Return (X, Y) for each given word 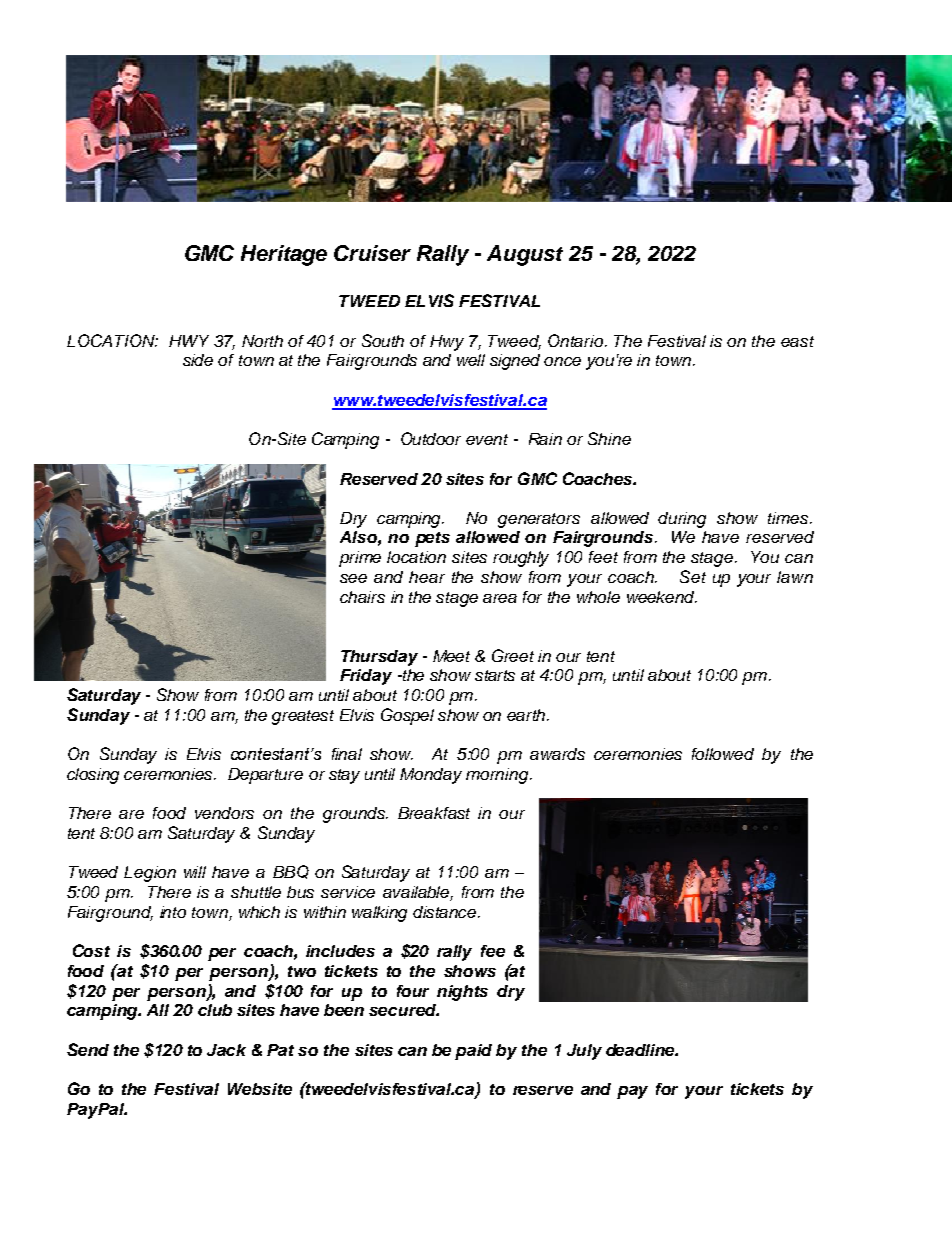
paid (473, 1052)
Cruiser (372, 253)
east (797, 341)
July (584, 1052)
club (215, 1010)
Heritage (284, 255)
